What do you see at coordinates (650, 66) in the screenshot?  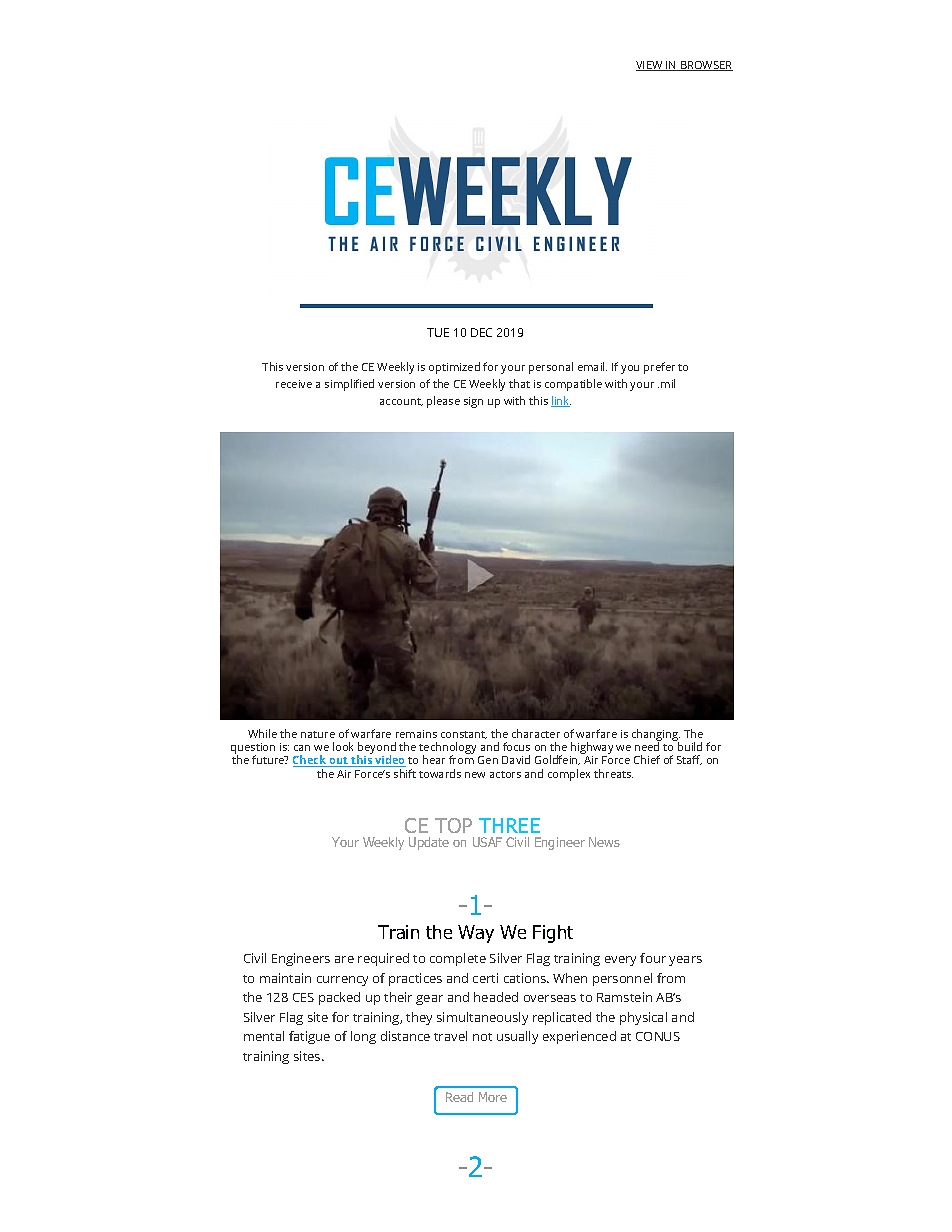 I see `VIEW` at bounding box center [650, 66].
